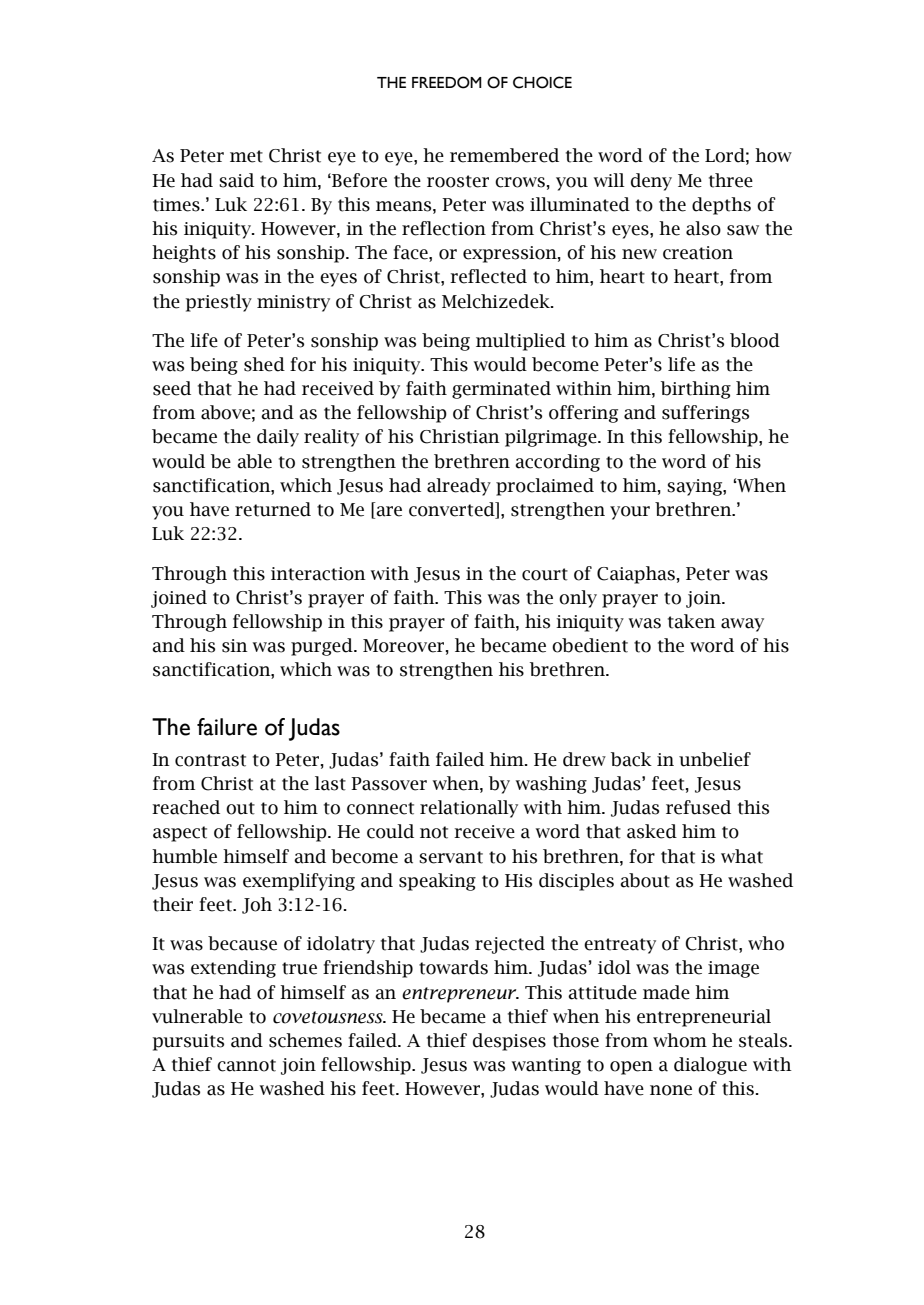 This document has width=924, height=1305. What do you see at coordinates (227, 727) in the document?
I see `failure` at bounding box center [227, 727].
